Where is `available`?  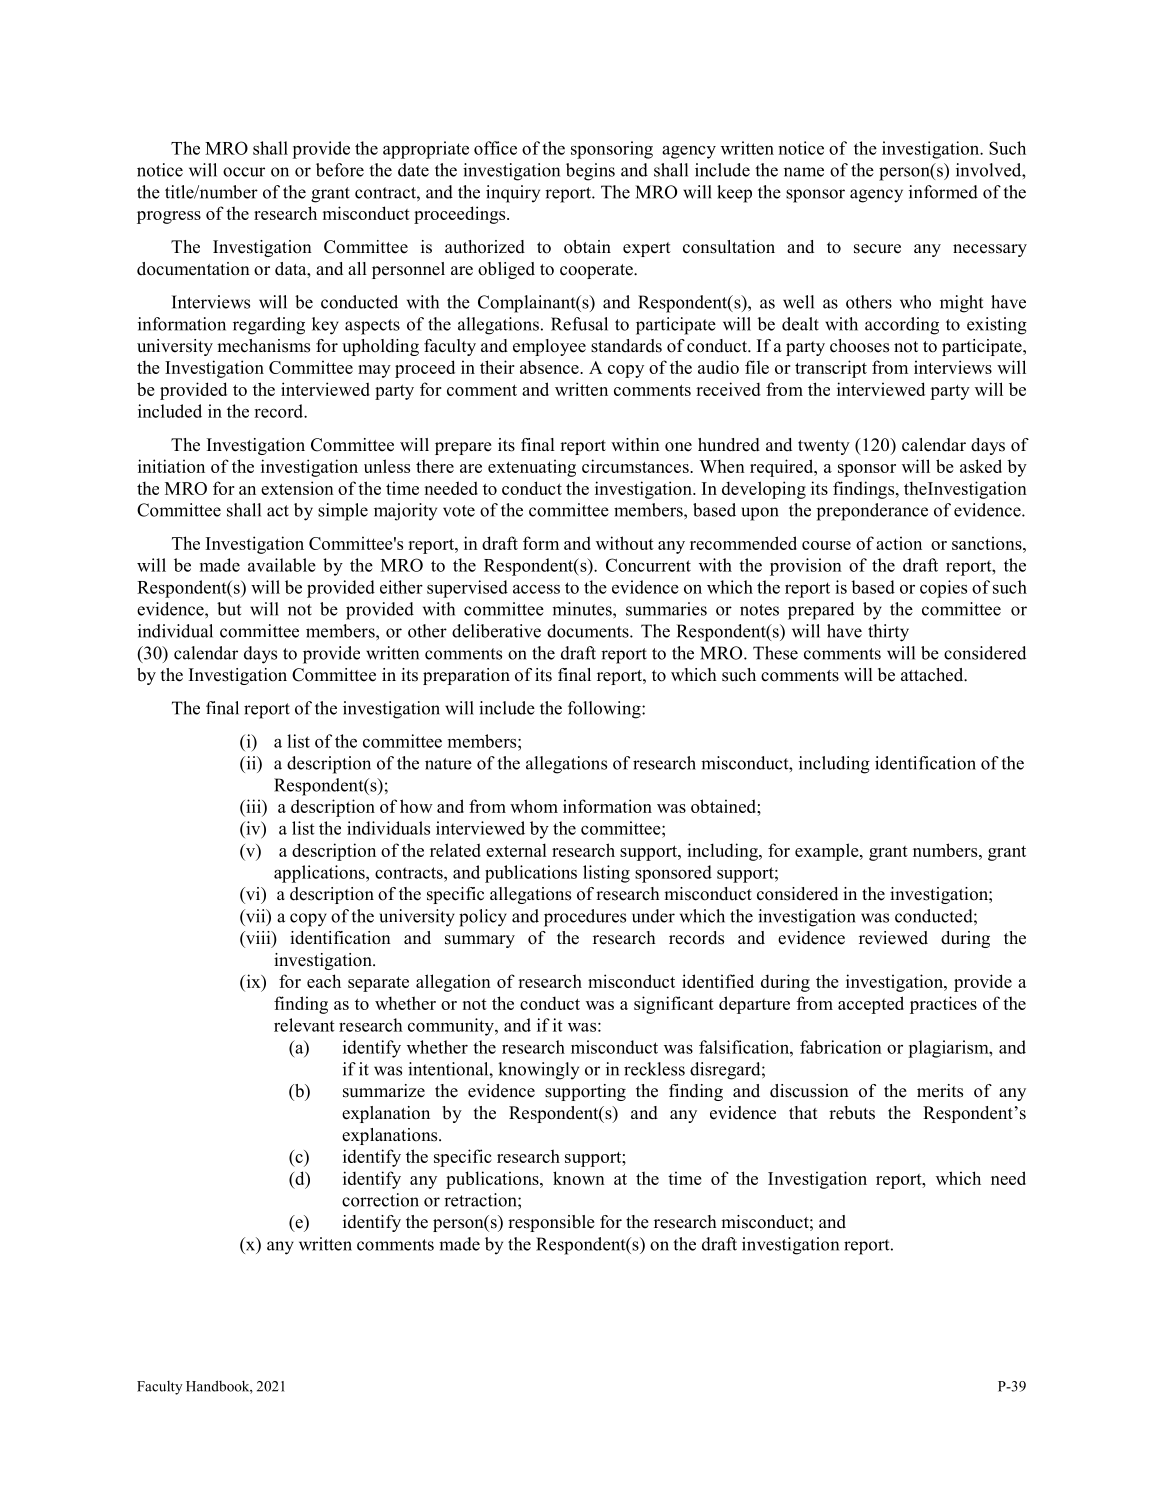 available is located at coordinates (282, 565).
